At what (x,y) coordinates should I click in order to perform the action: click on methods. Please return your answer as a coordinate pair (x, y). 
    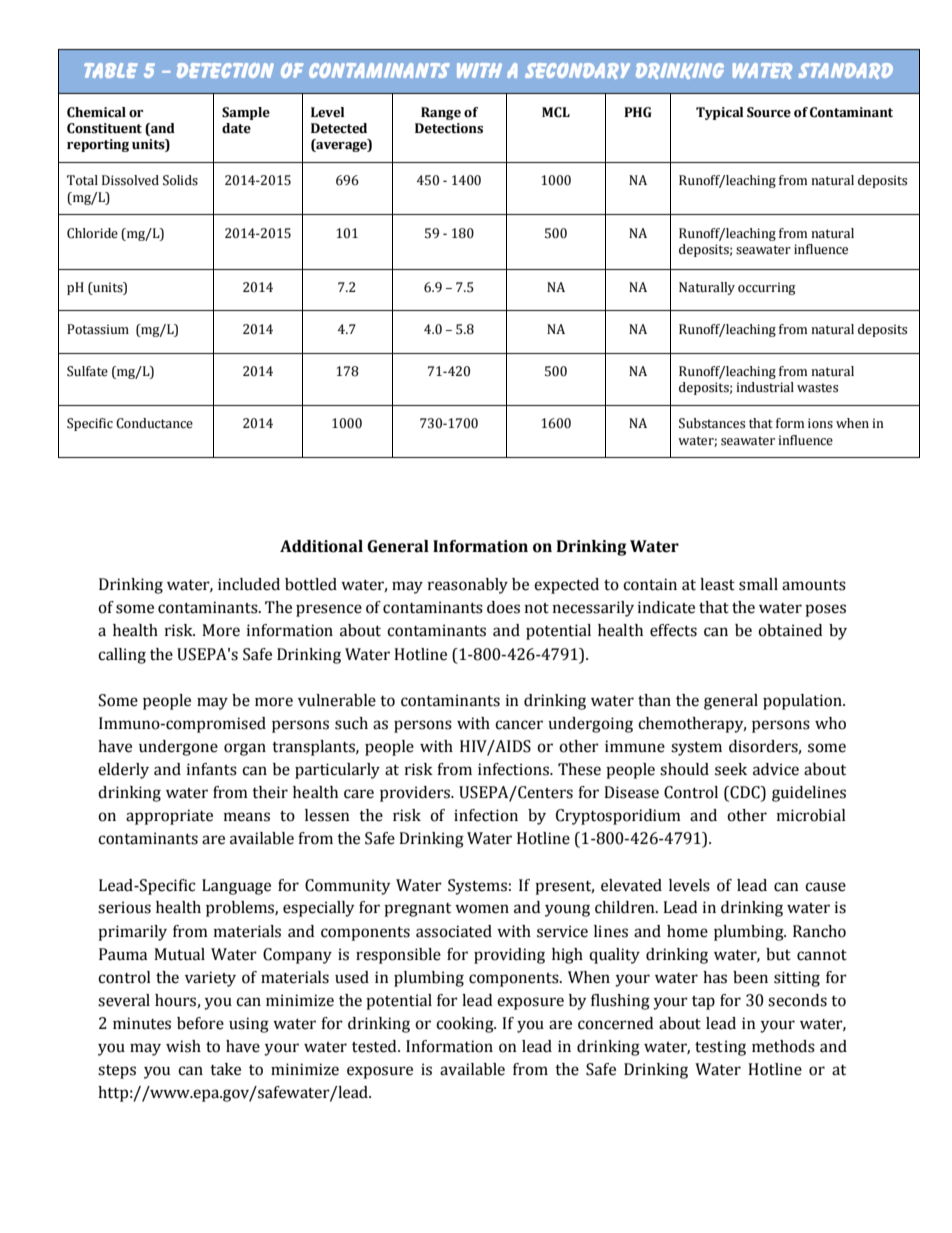
    Looking at the image, I should click on (783, 1046).
